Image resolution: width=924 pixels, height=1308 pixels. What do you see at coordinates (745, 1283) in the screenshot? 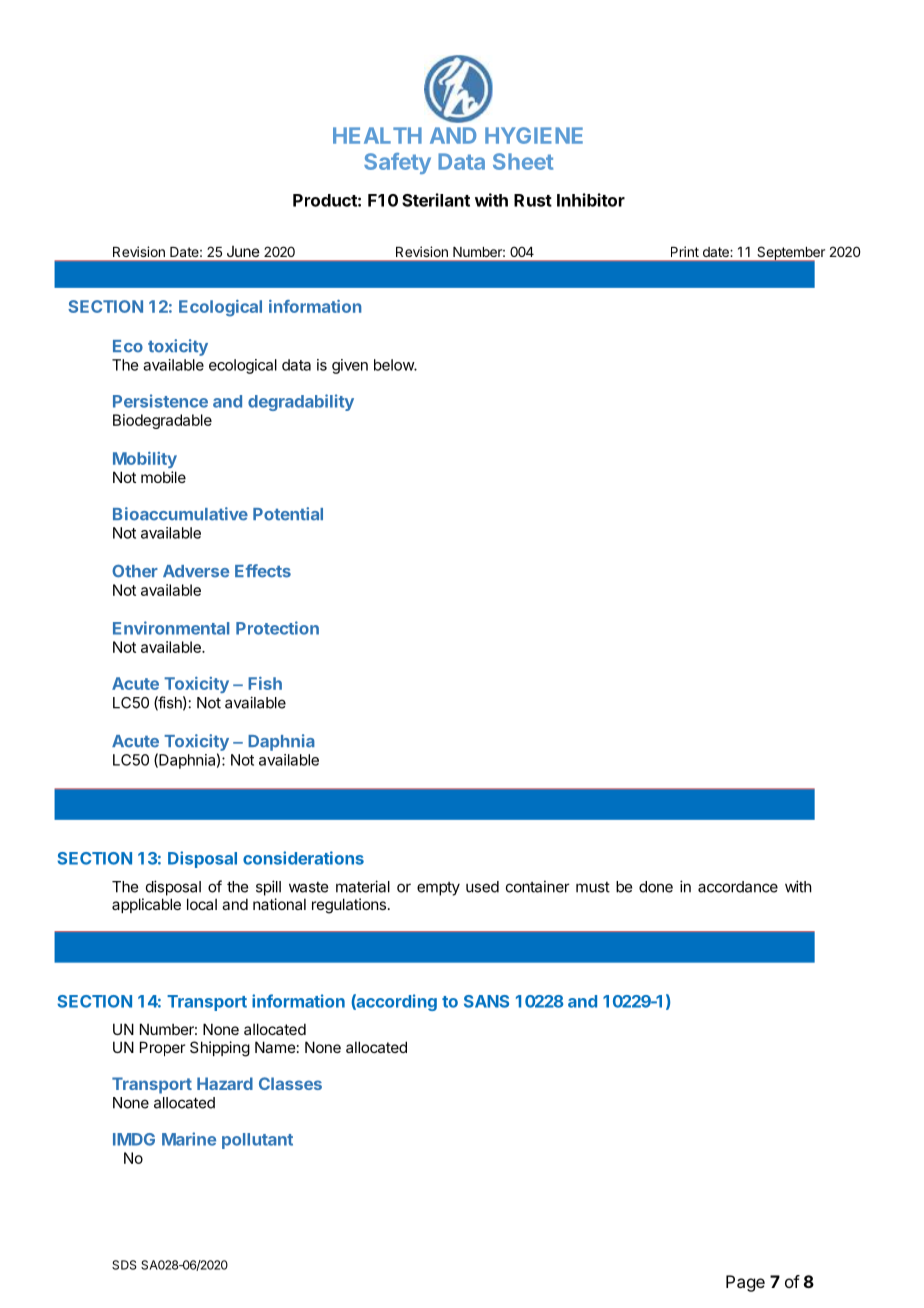
I see `Page` at bounding box center [745, 1283].
